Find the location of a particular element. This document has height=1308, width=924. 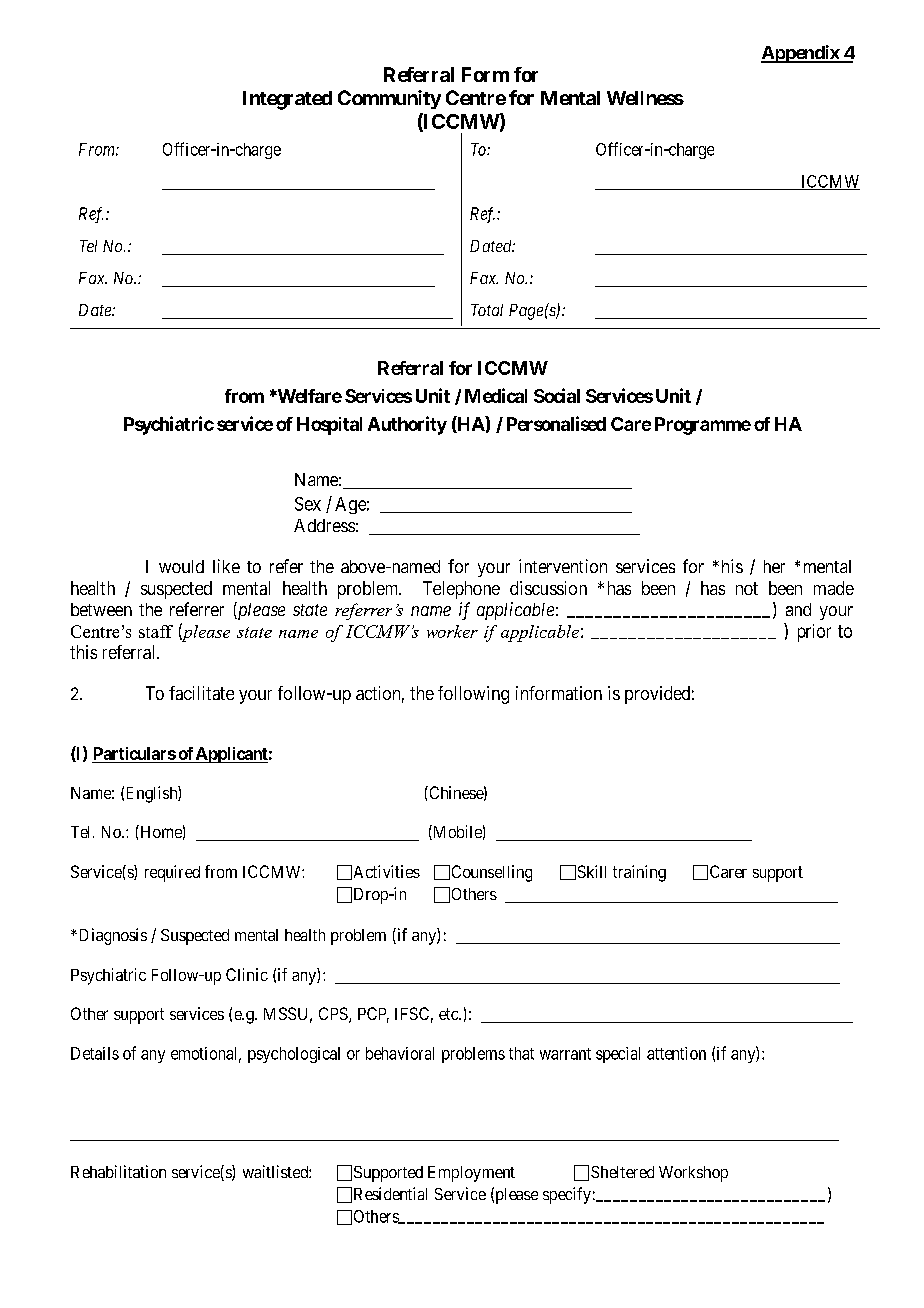

Appendix is located at coordinates (801, 54).
